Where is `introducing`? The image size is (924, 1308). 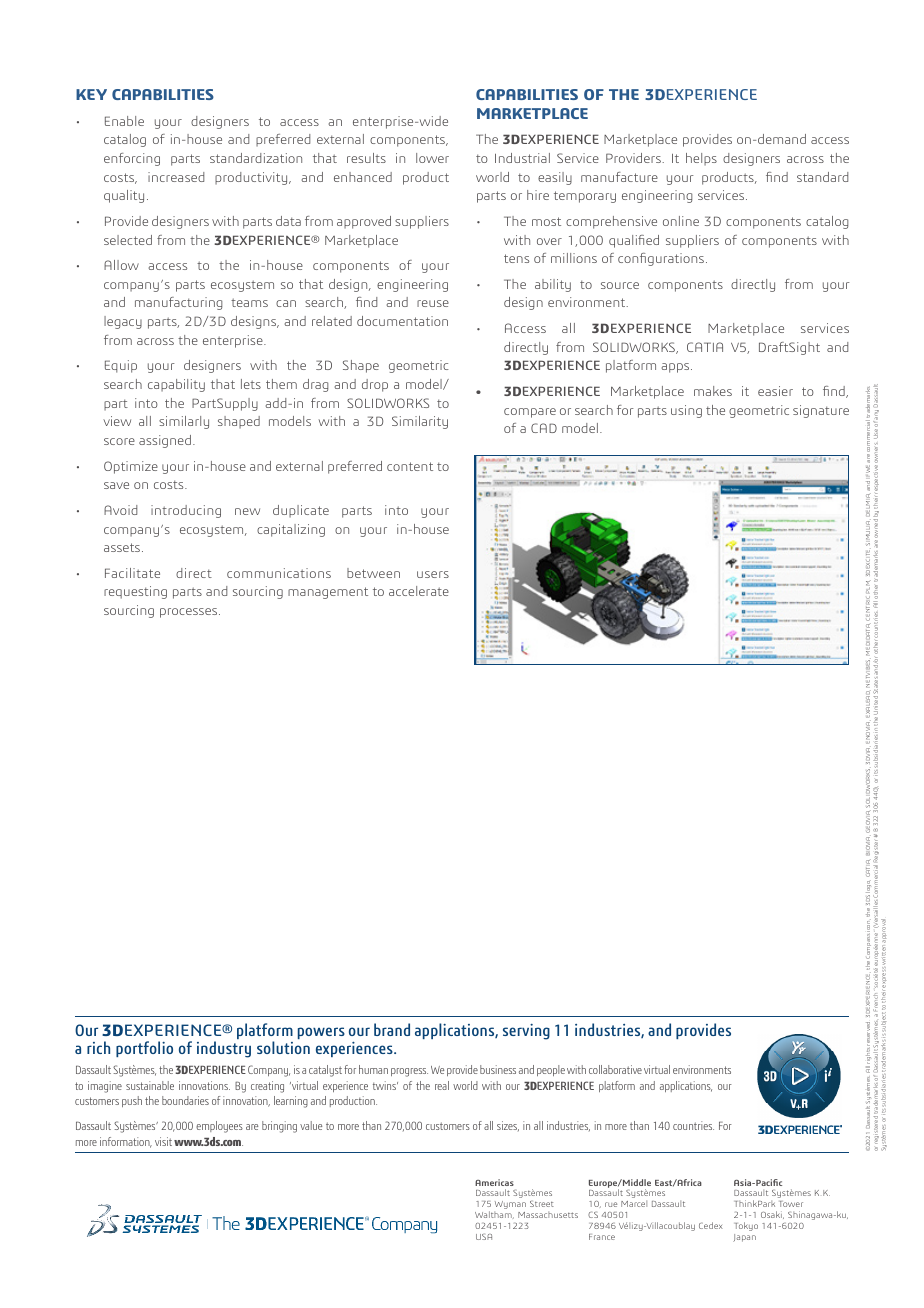
introducing is located at coordinates (186, 511).
